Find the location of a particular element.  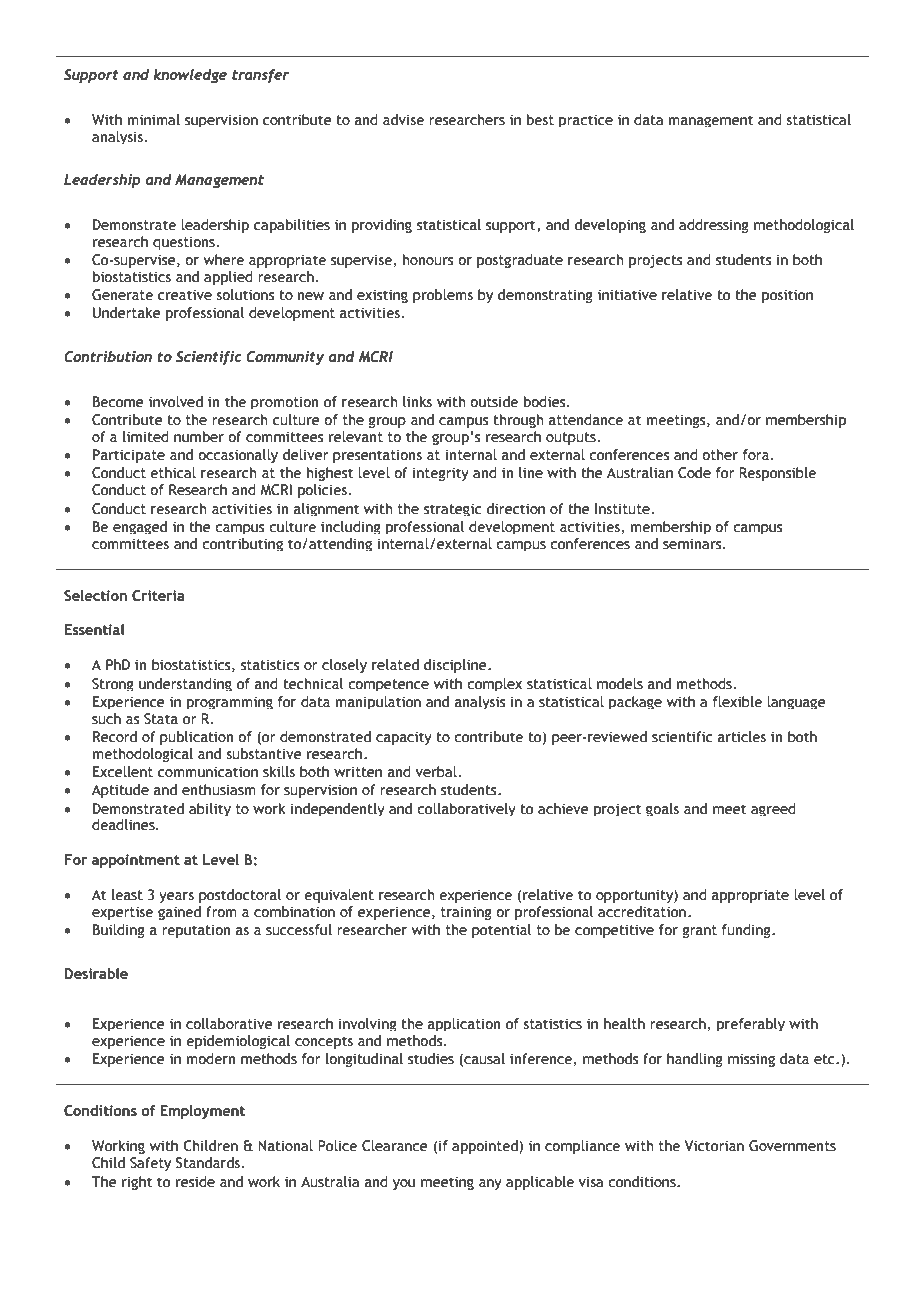

Criteria is located at coordinates (158, 596).
